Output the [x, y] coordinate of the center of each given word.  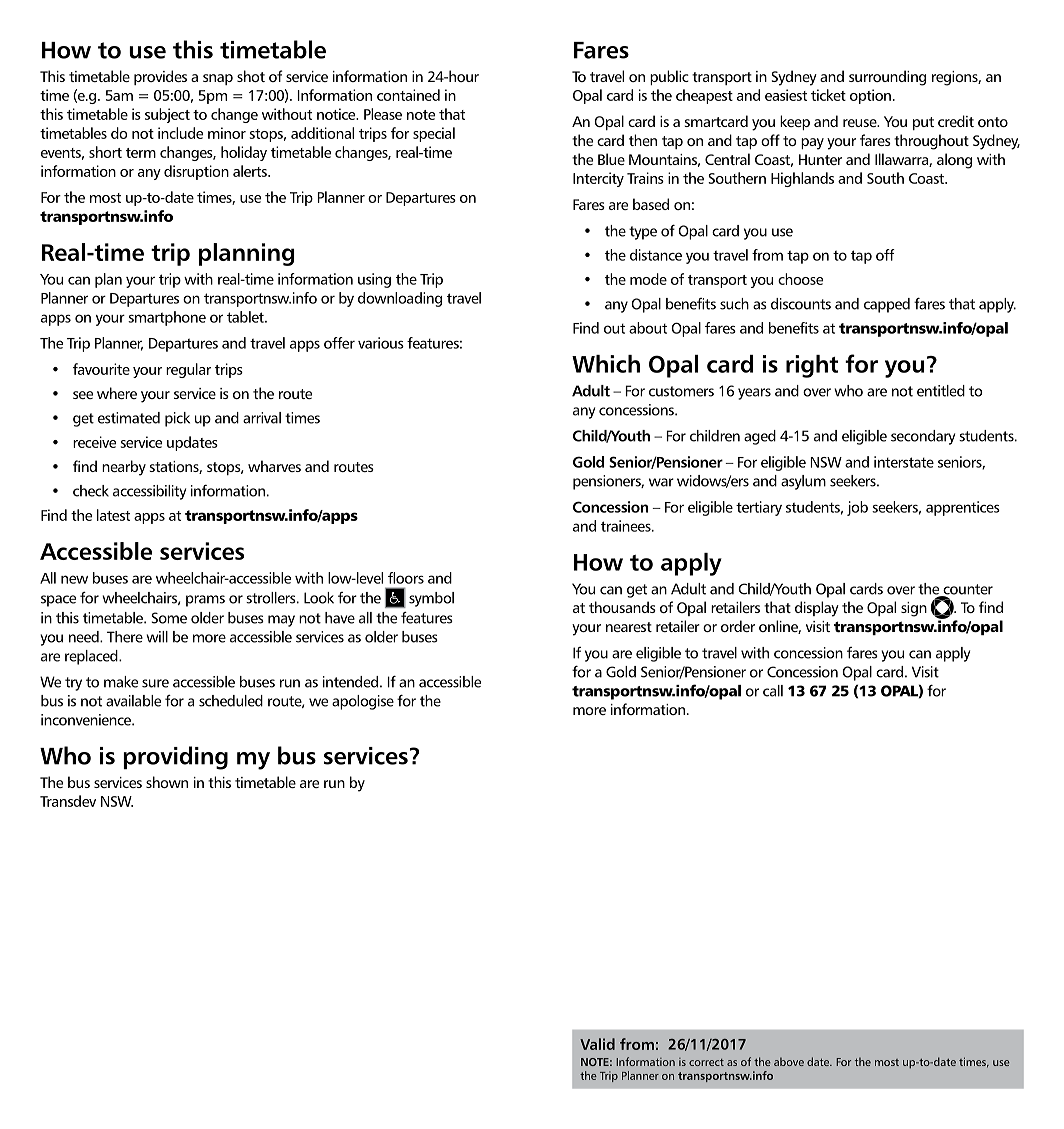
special [434, 134]
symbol [431, 599]
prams [205, 601]
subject [167, 115]
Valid [597, 1044]
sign [914, 609]
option [872, 96]
